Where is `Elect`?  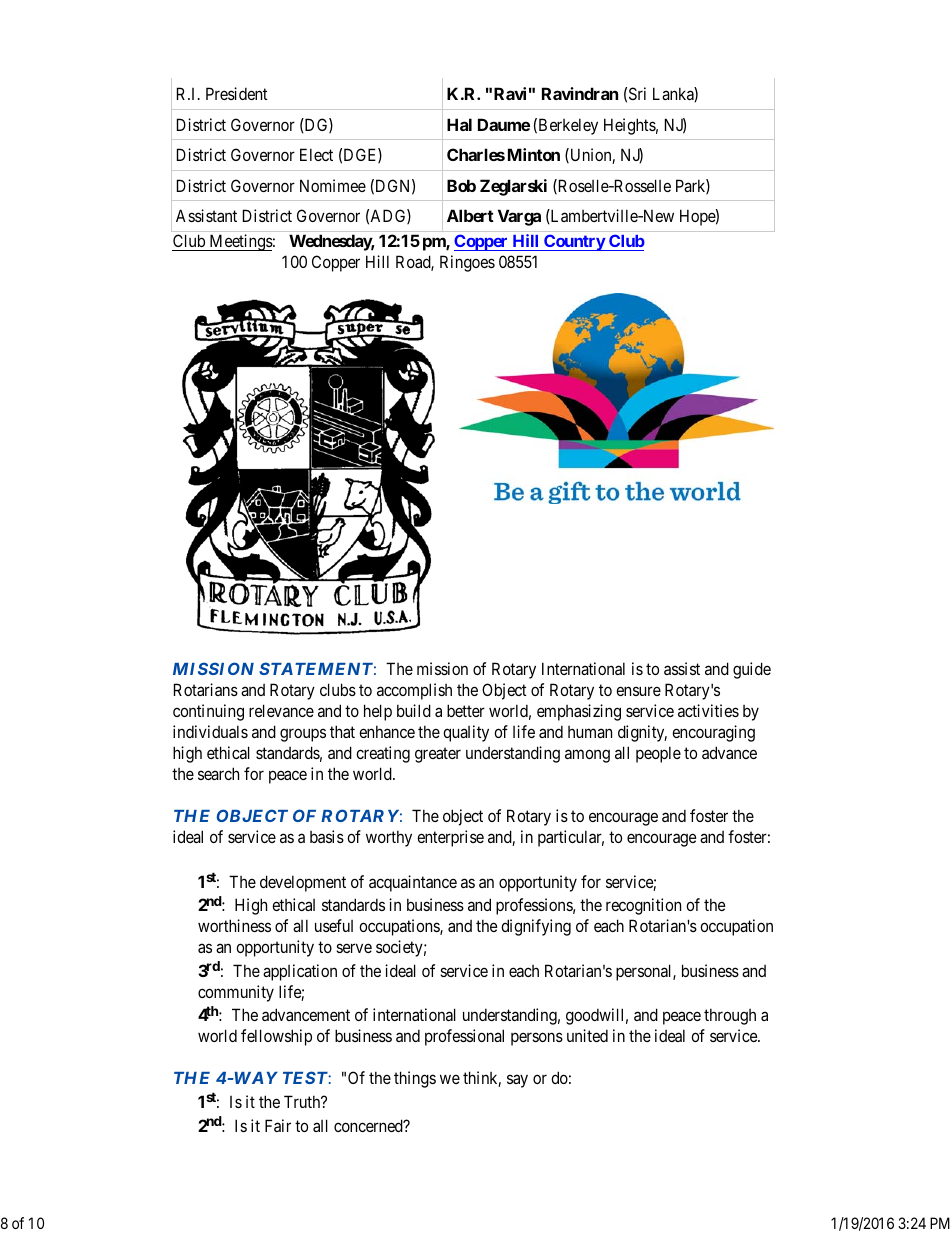 Elect is located at coordinates (316, 154).
